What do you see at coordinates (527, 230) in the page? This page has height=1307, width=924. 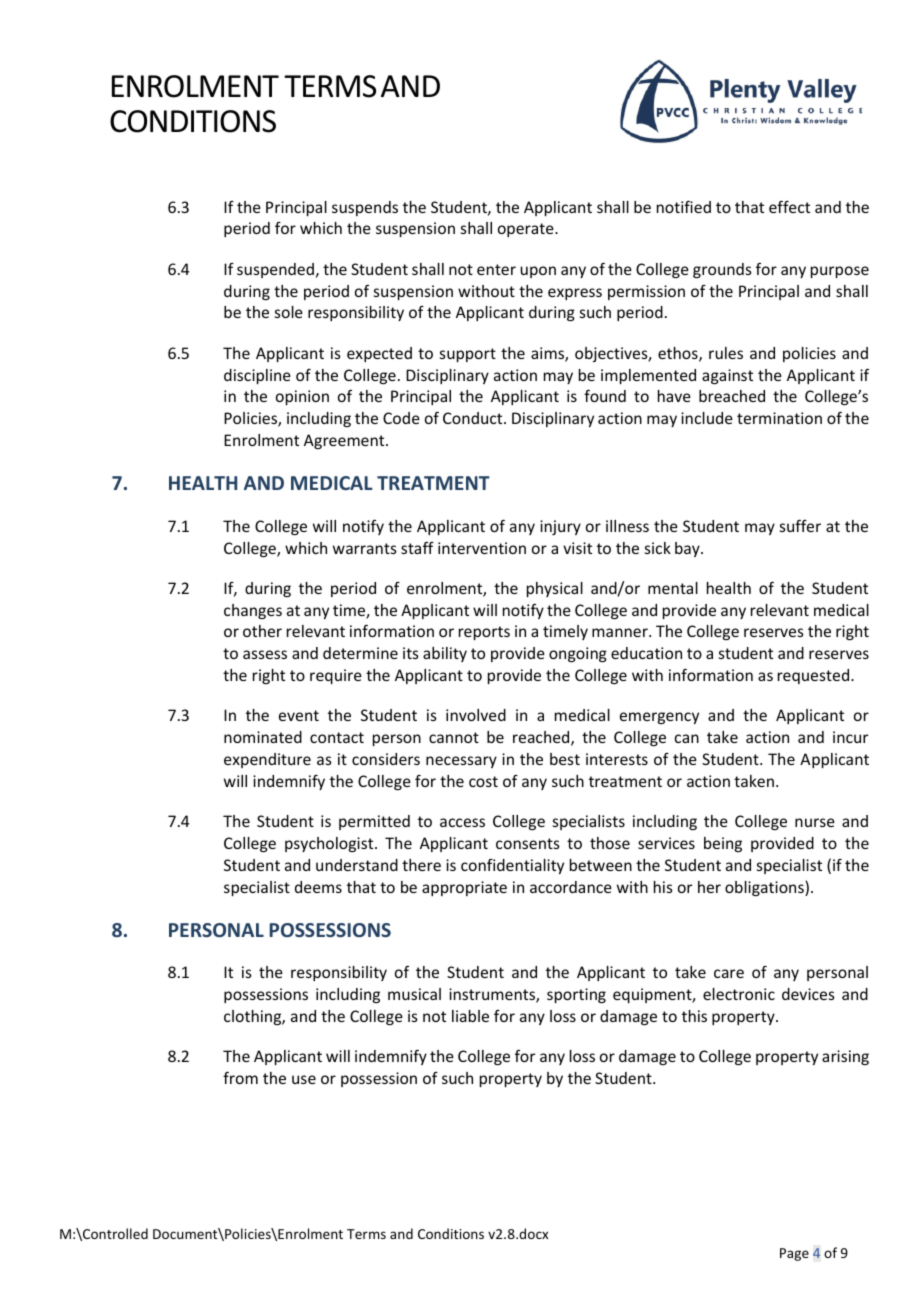 I see `operate` at bounding box center [527, 230].
